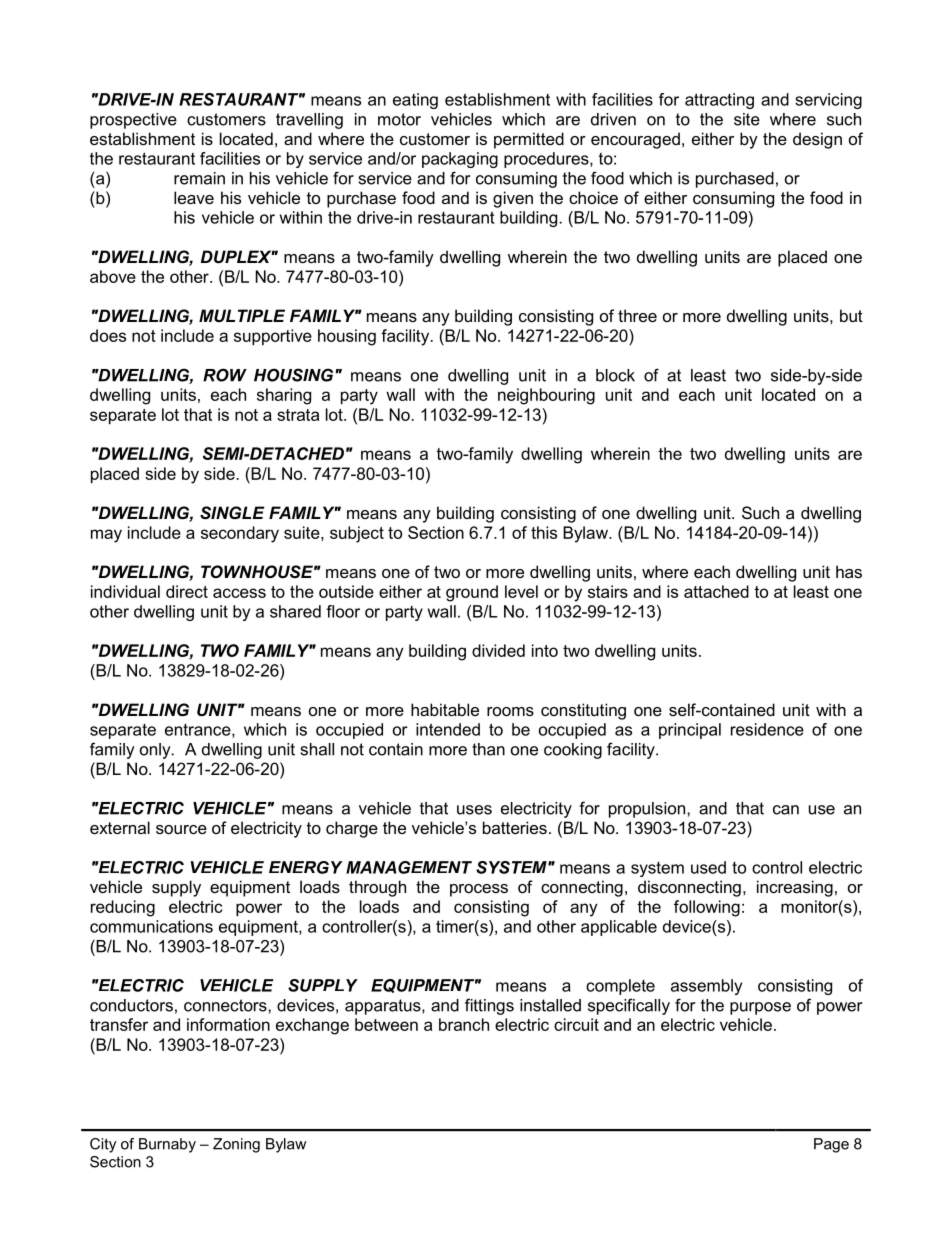 The width and height of the page is (952, 1233). I want to click on site, so click(747, 119).
